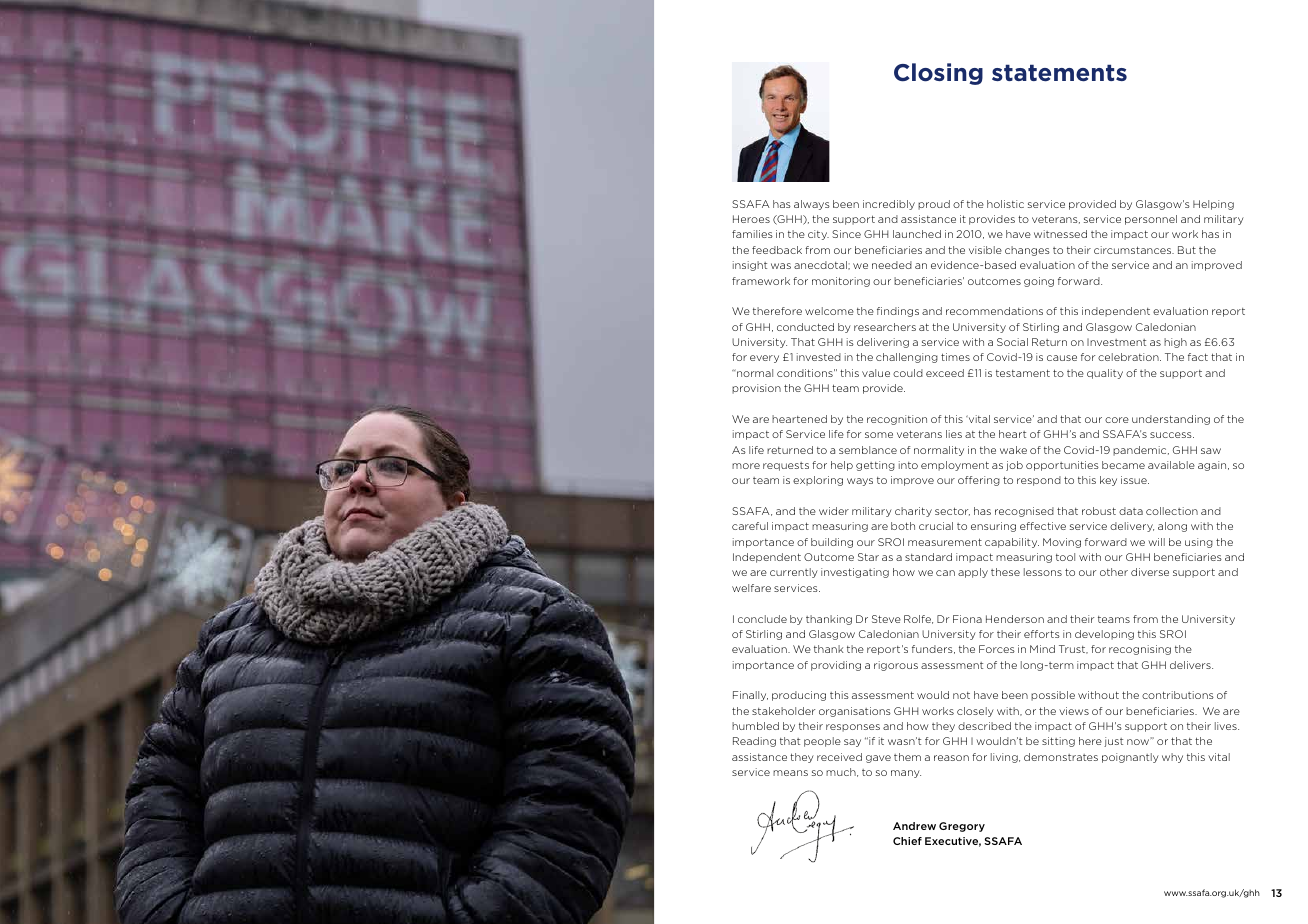 The image size is (1308, 924). What do you see at coordinates (790, 773) in the document?
I see `means` at bounding box center [790, 773].
